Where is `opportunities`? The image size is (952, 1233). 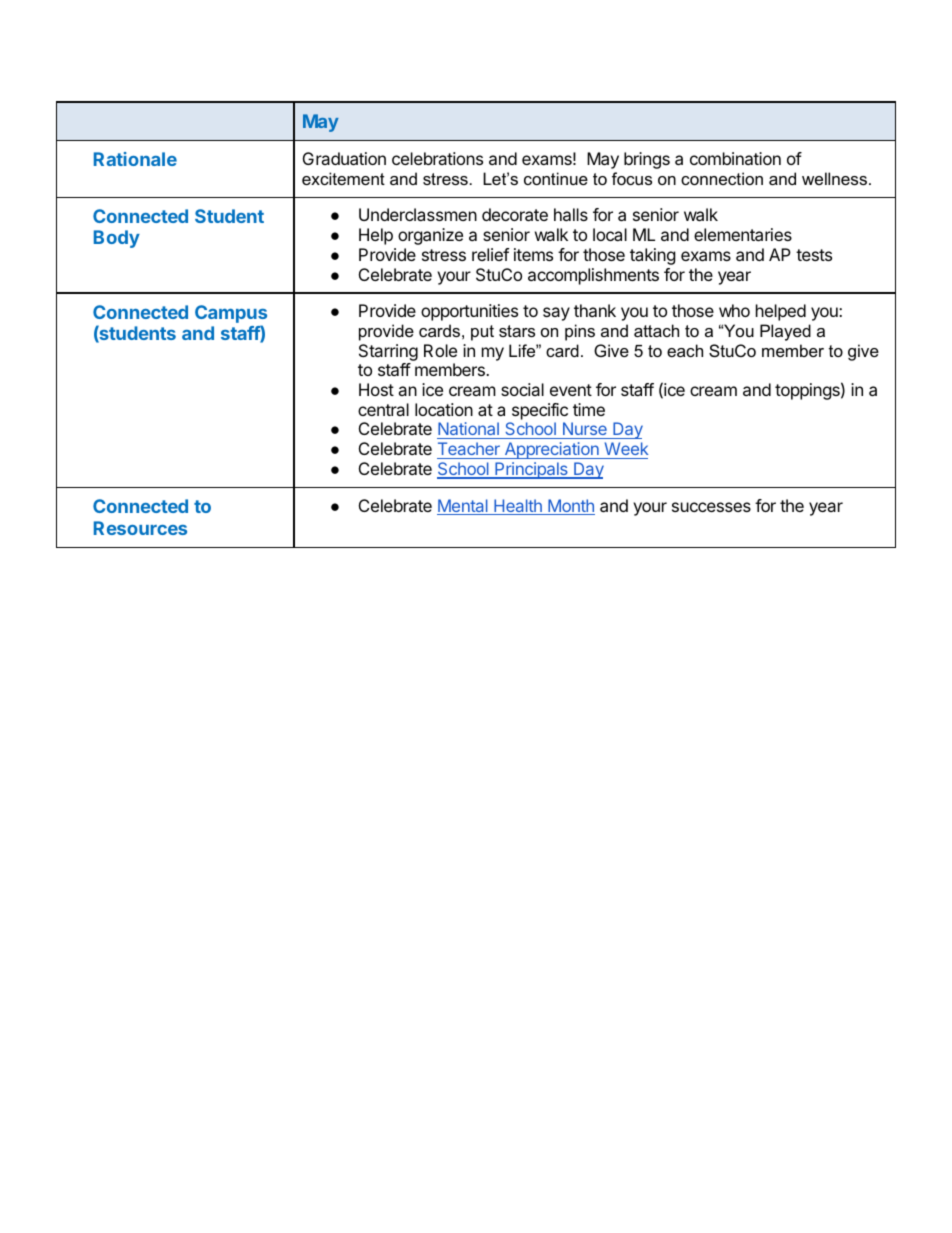
opportunities is located at coordinates (469, 312).
